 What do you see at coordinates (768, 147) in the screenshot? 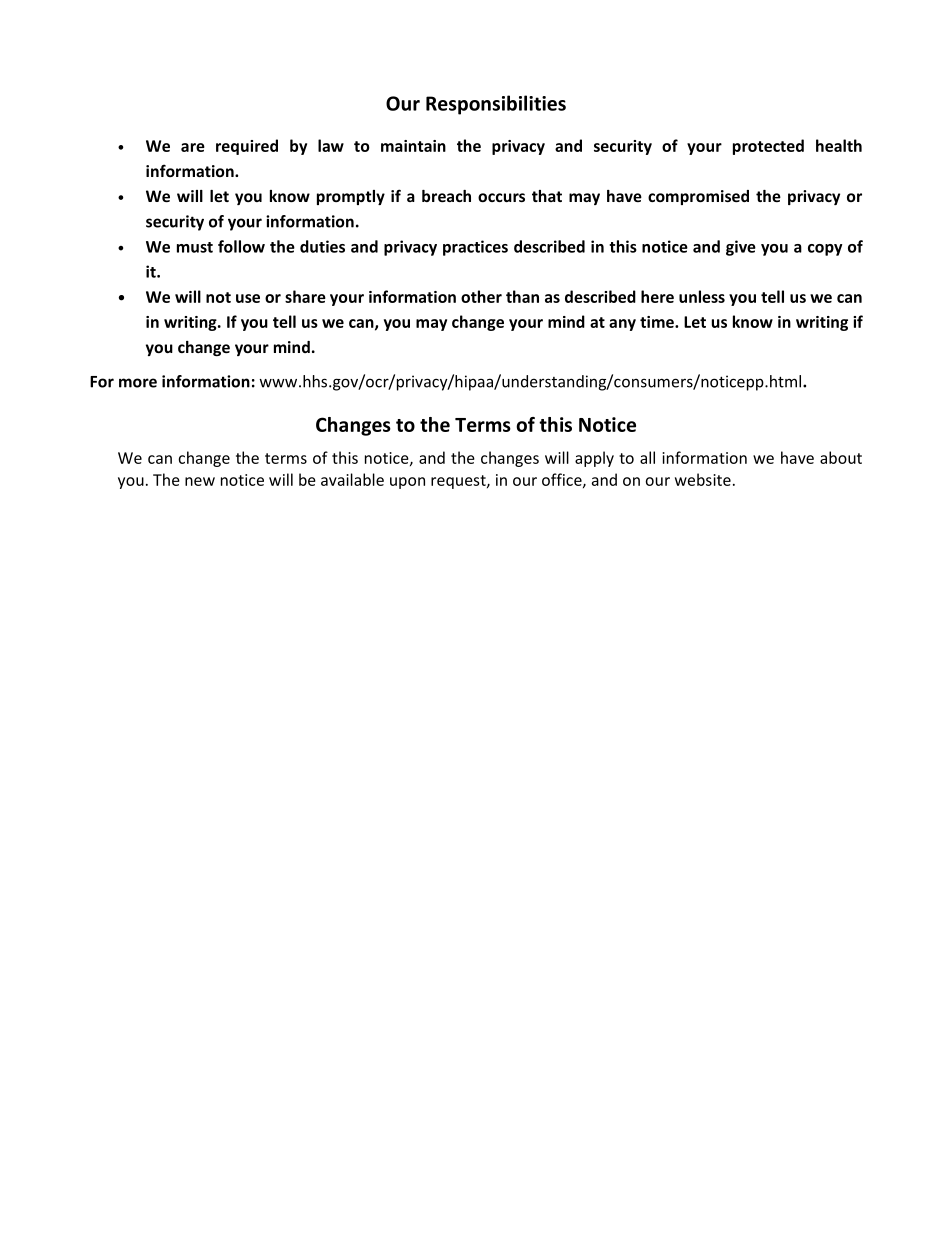
I see `protected` at bounding box center [768, 147].
